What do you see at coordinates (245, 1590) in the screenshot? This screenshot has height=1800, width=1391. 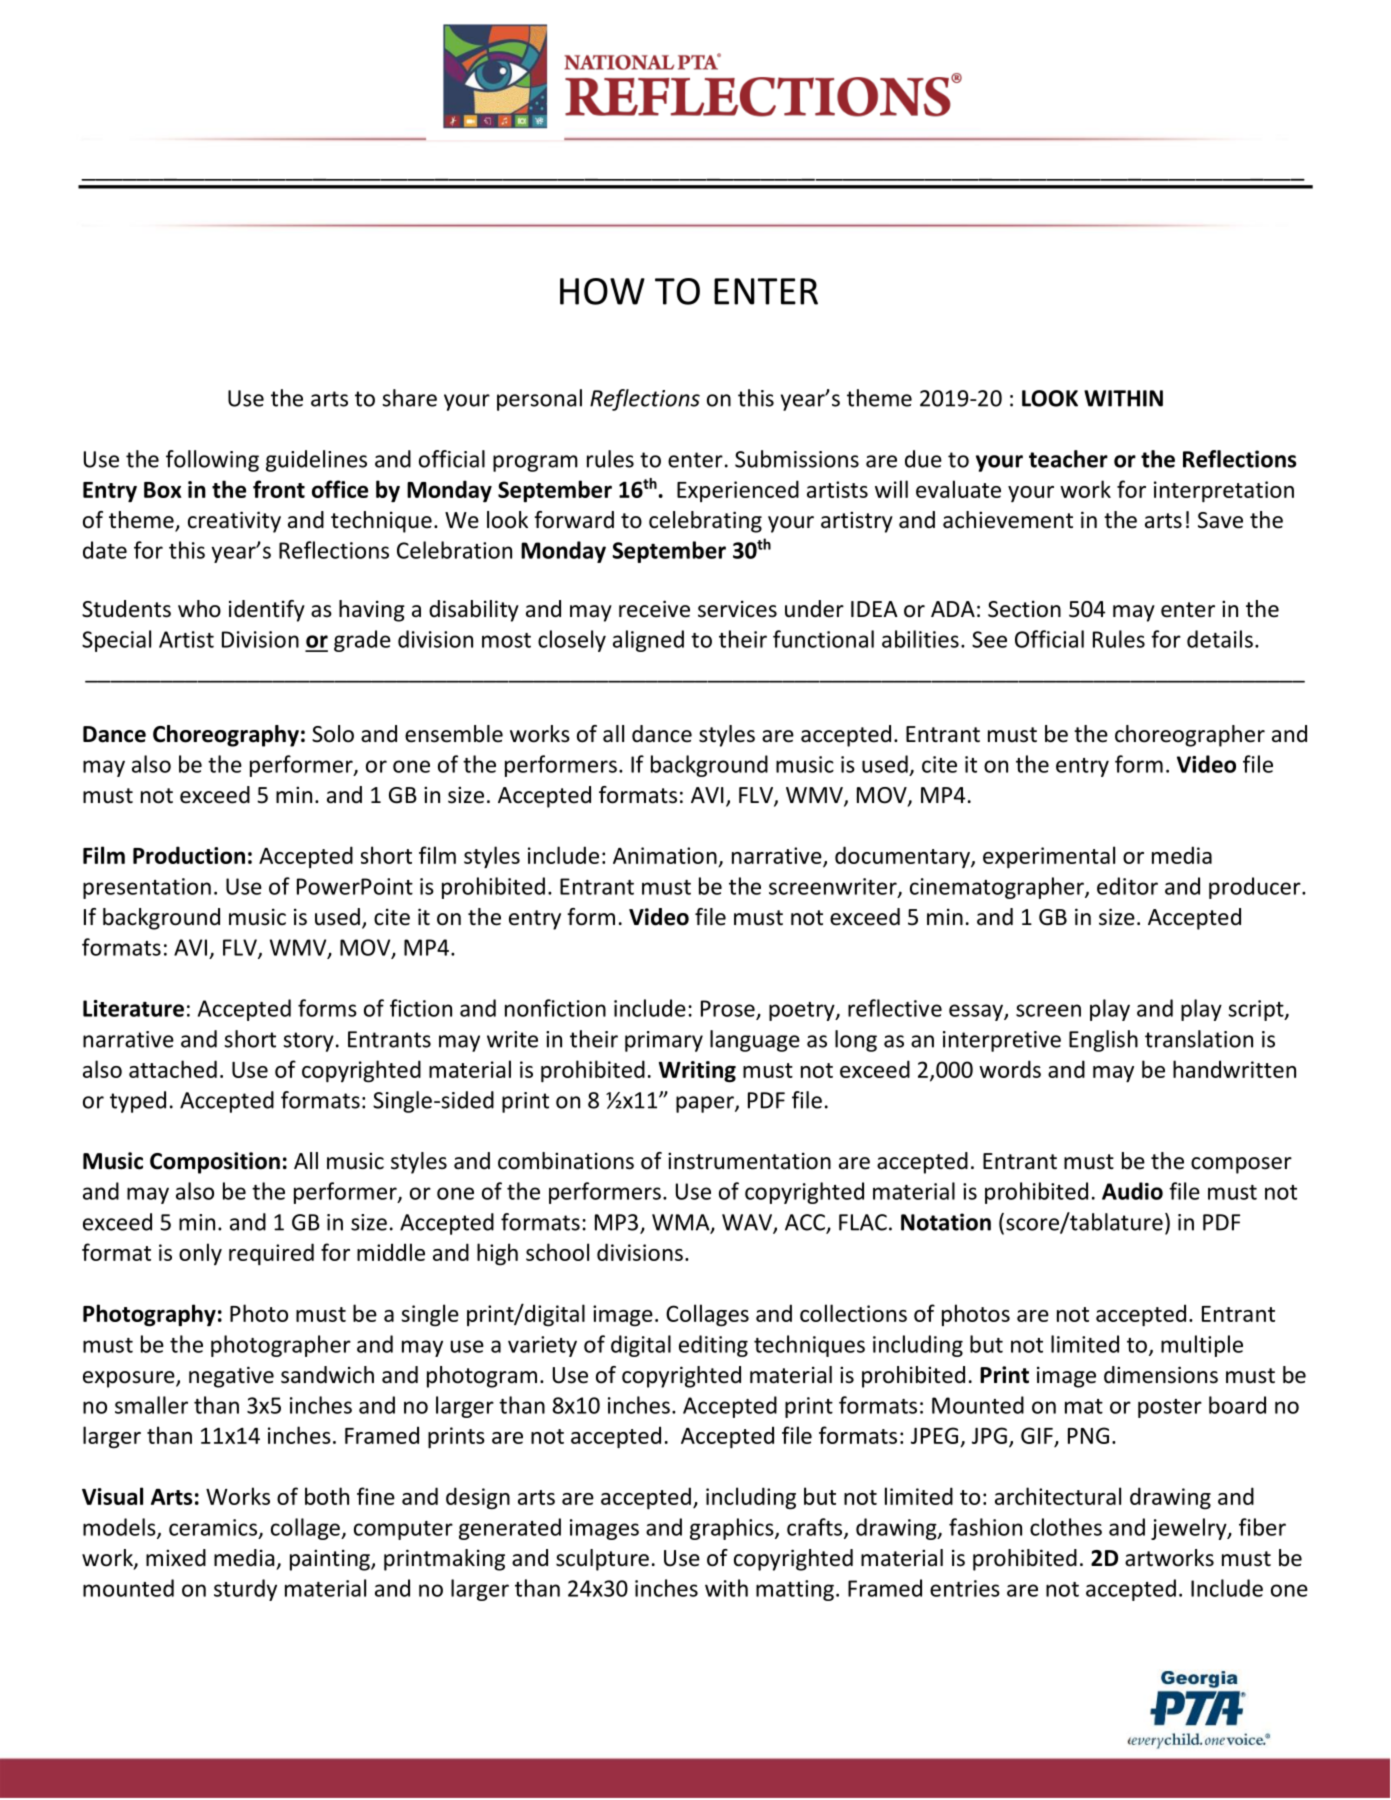 I see `sturdy` at bounding box center [245, 1590].
